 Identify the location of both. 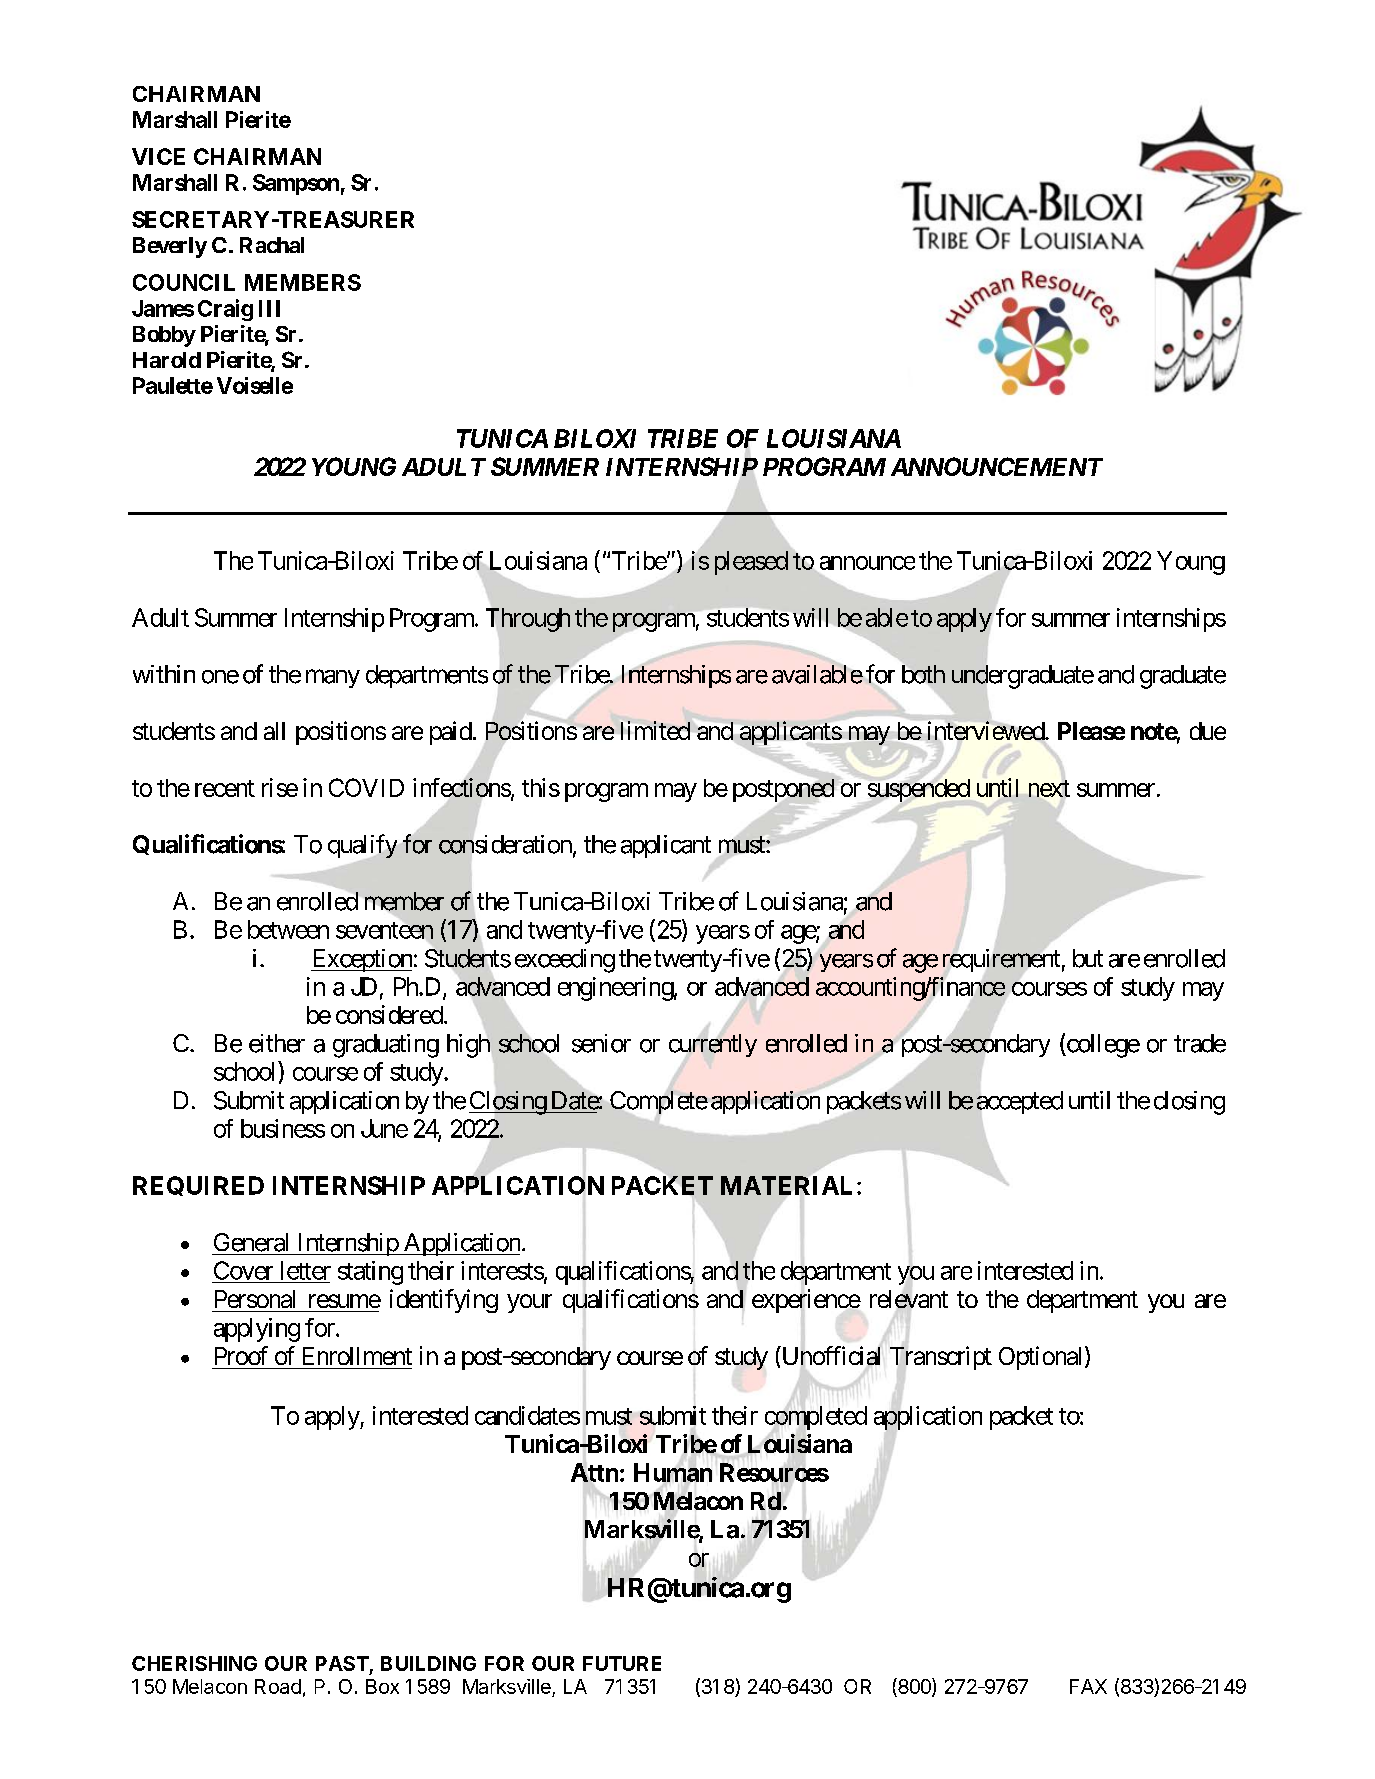
(923, 674).
